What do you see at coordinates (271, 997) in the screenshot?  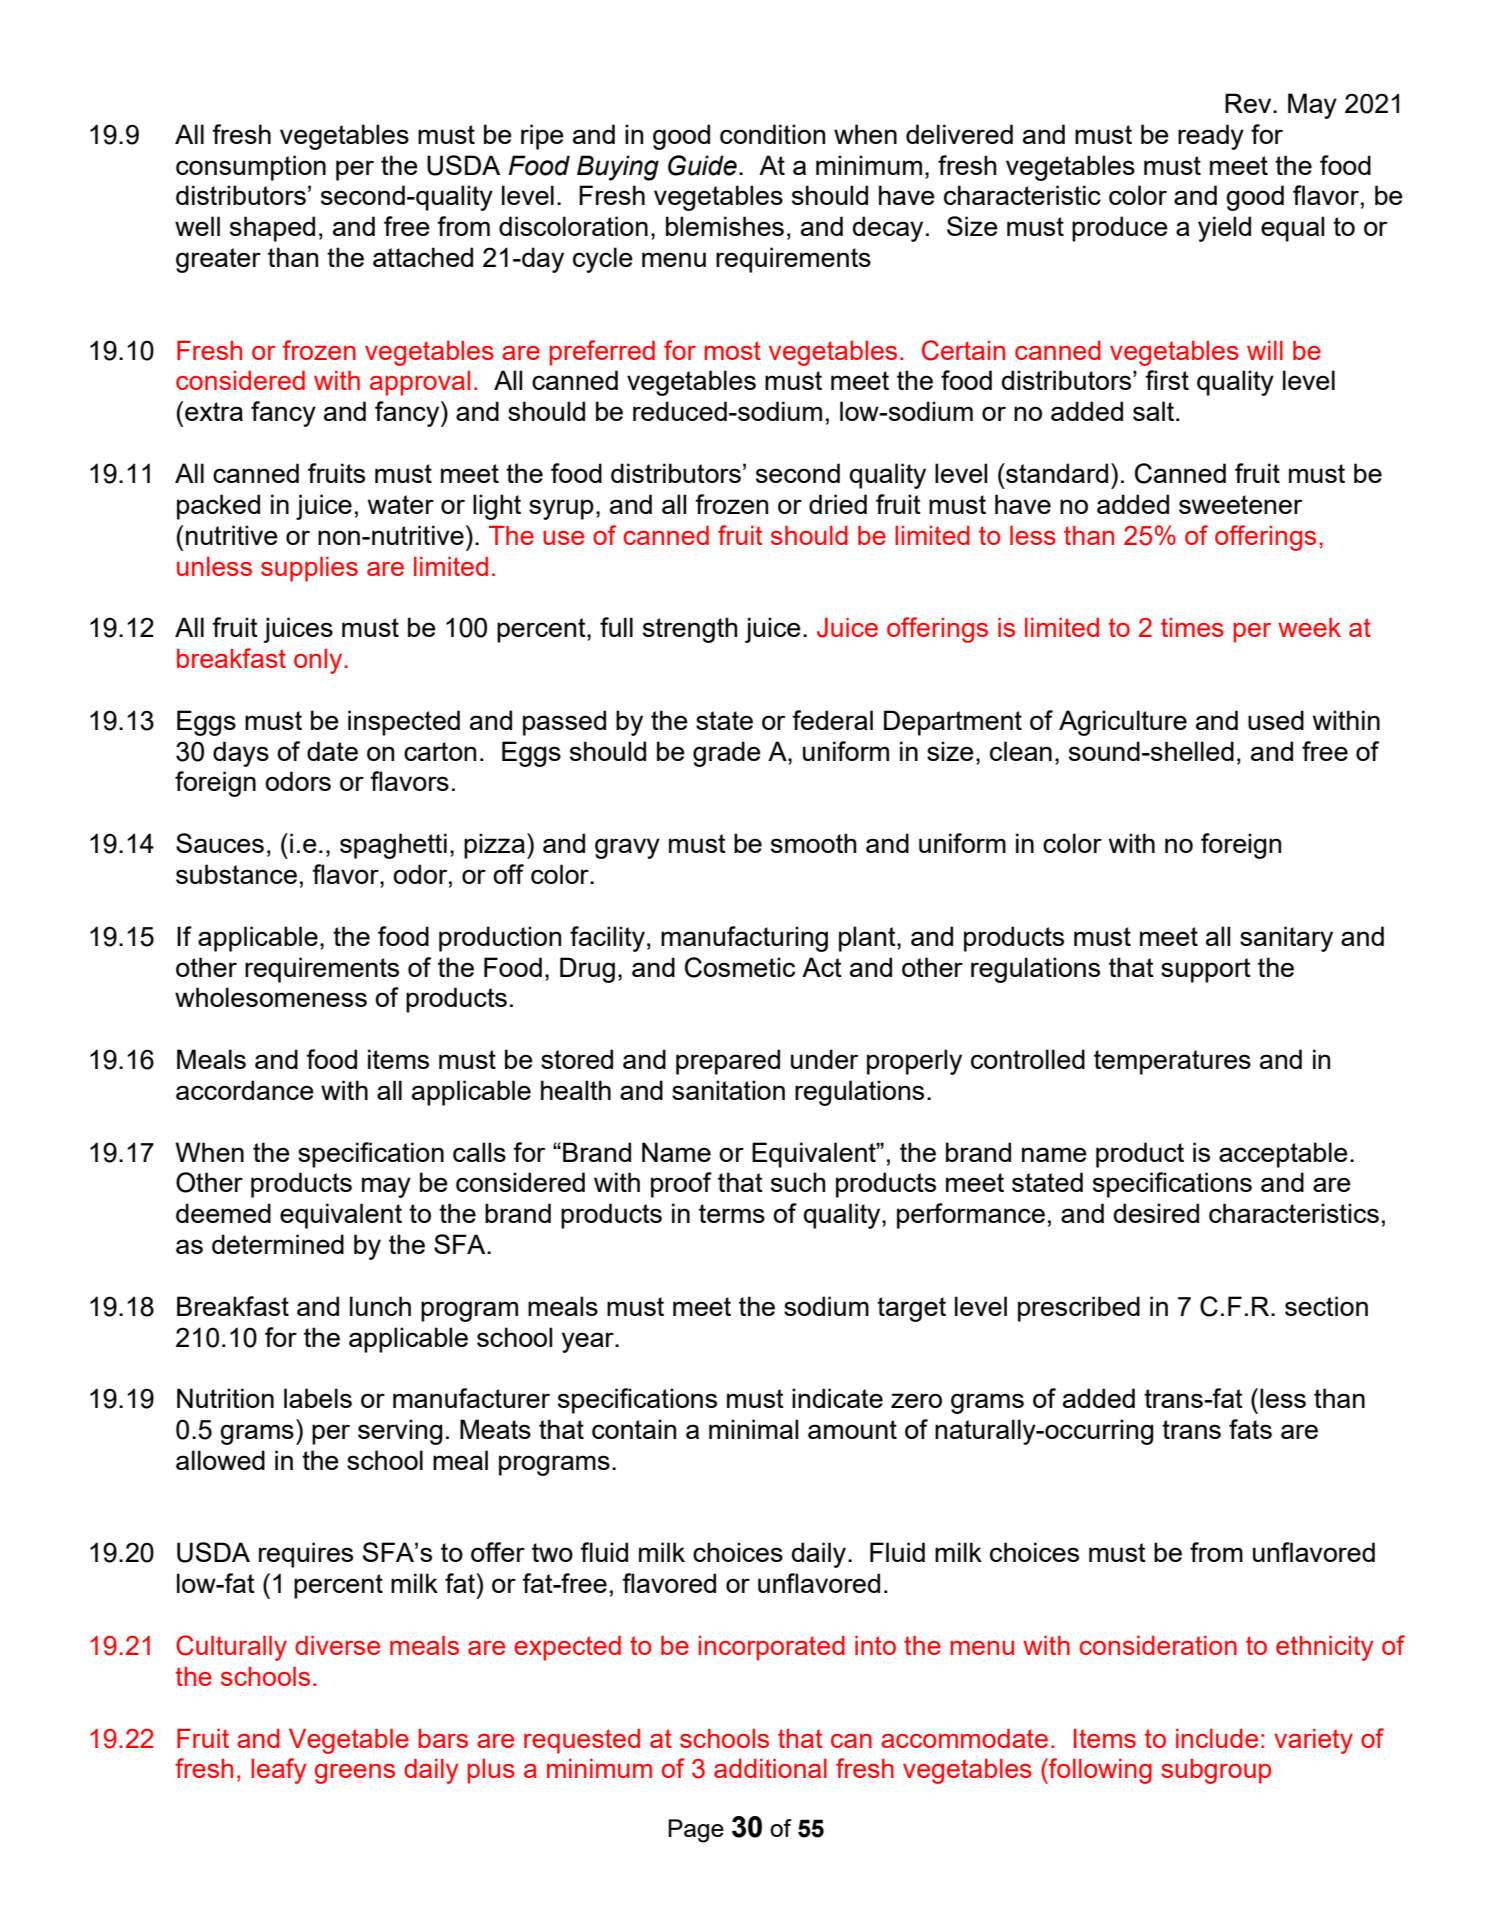 I see `wholesomeness` at bounding box center [271, 997].
